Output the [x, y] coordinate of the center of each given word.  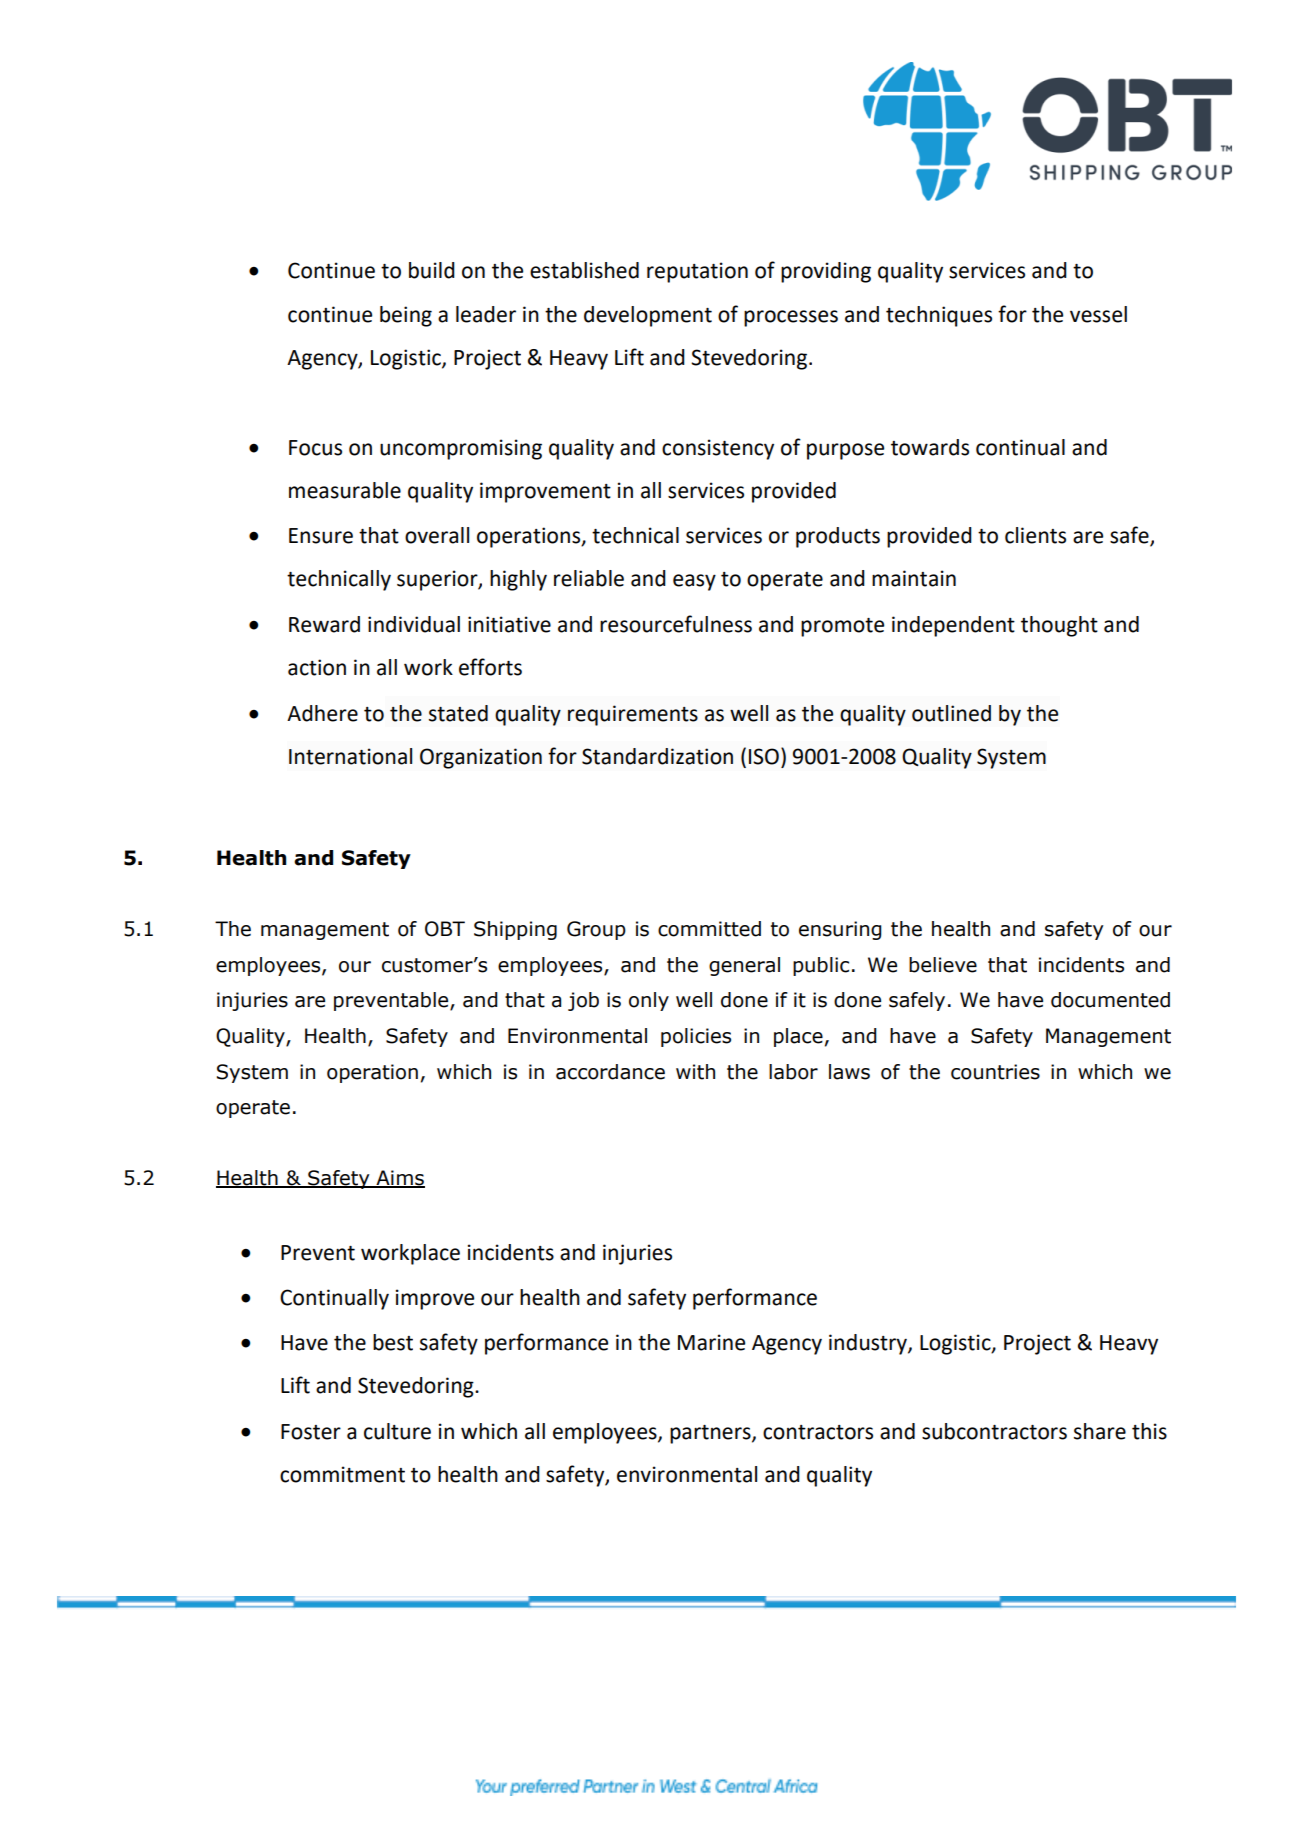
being [406, 316]
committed [709, 929]
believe [943, 965]
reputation [697, 272]
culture [397, 1431]
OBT [445, 929]
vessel [1098, 314]
